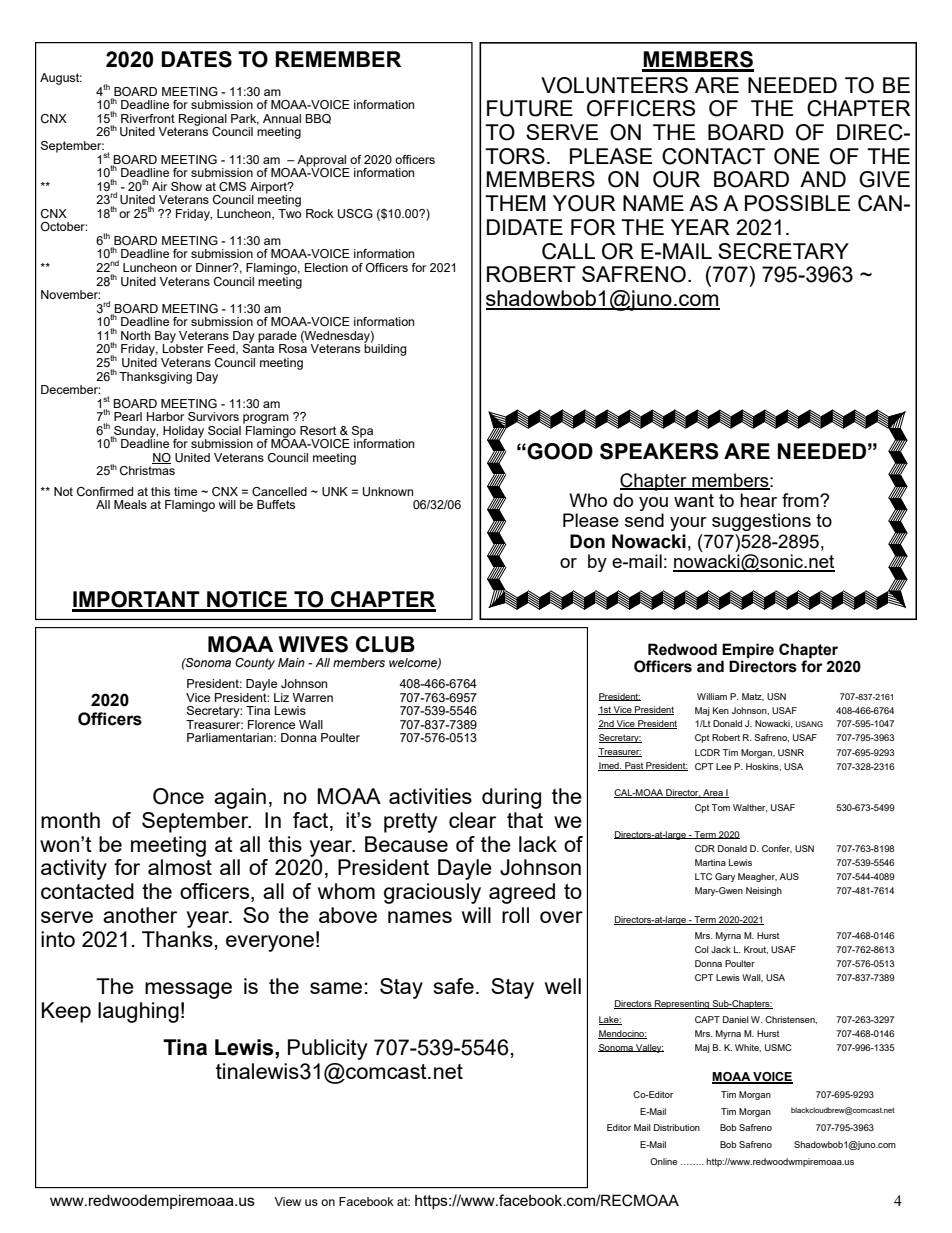 This screenshot has height=1233, width=952. I want to click on County, so click(255, 664).
